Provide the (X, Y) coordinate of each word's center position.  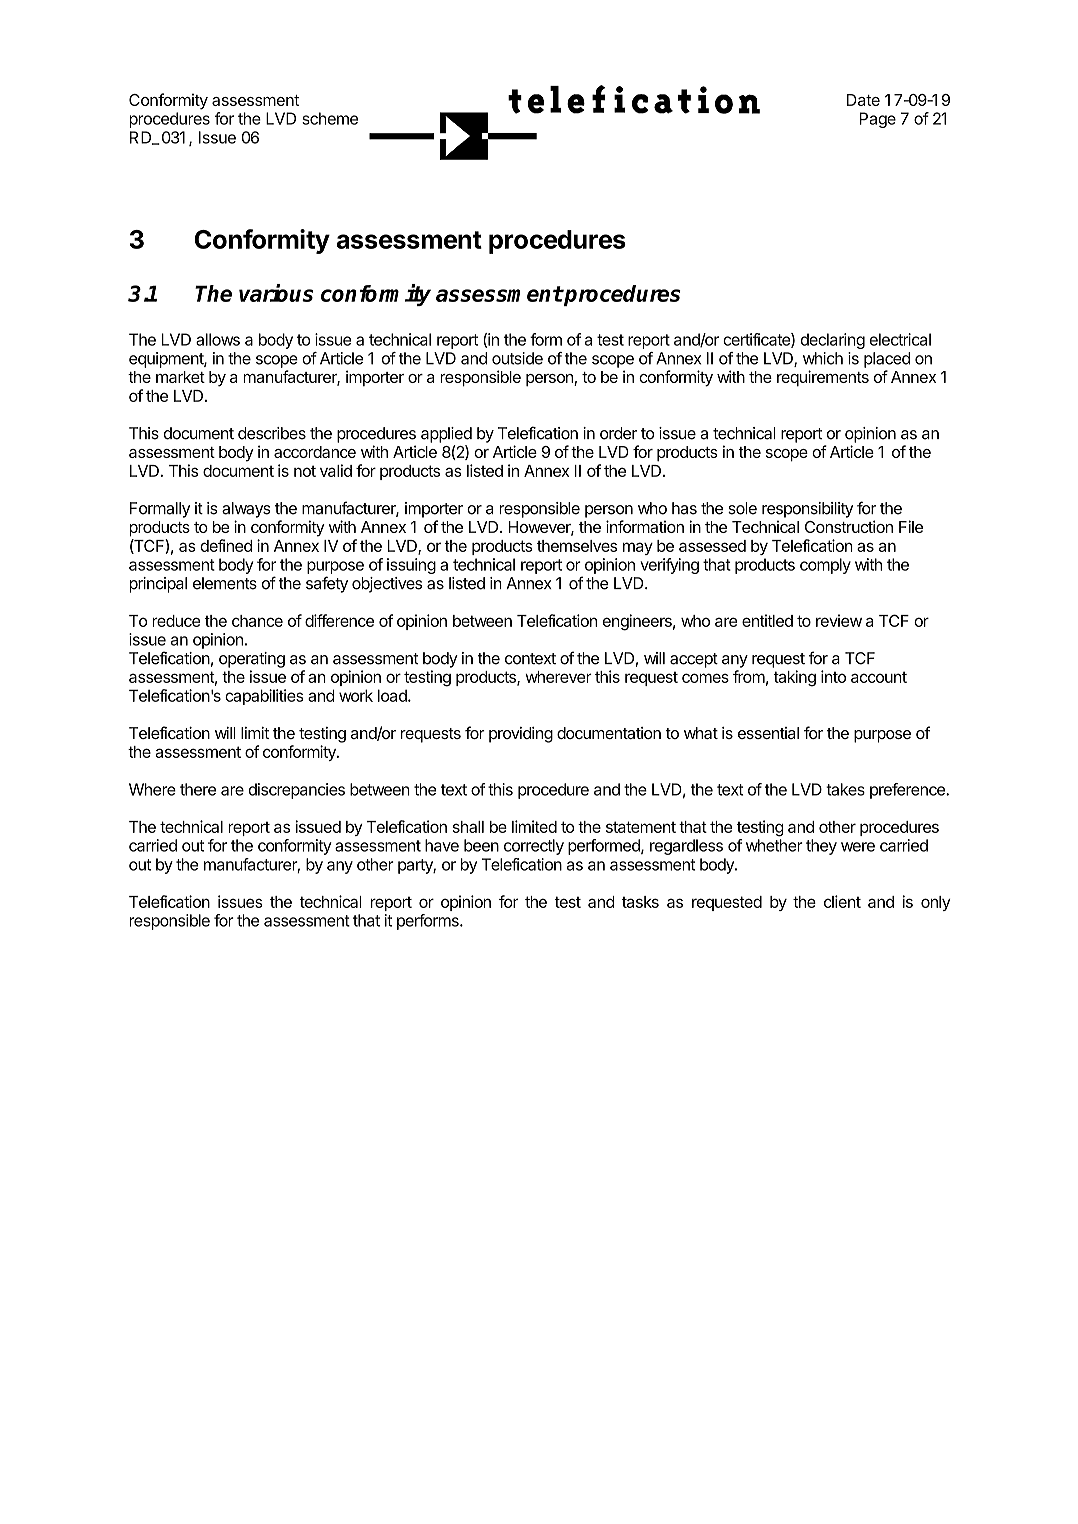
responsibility (807, 510)
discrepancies (297, 791)
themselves (577, 546)
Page (877, 120)
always (246, 510)
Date (863, 100)
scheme (330, 118)
